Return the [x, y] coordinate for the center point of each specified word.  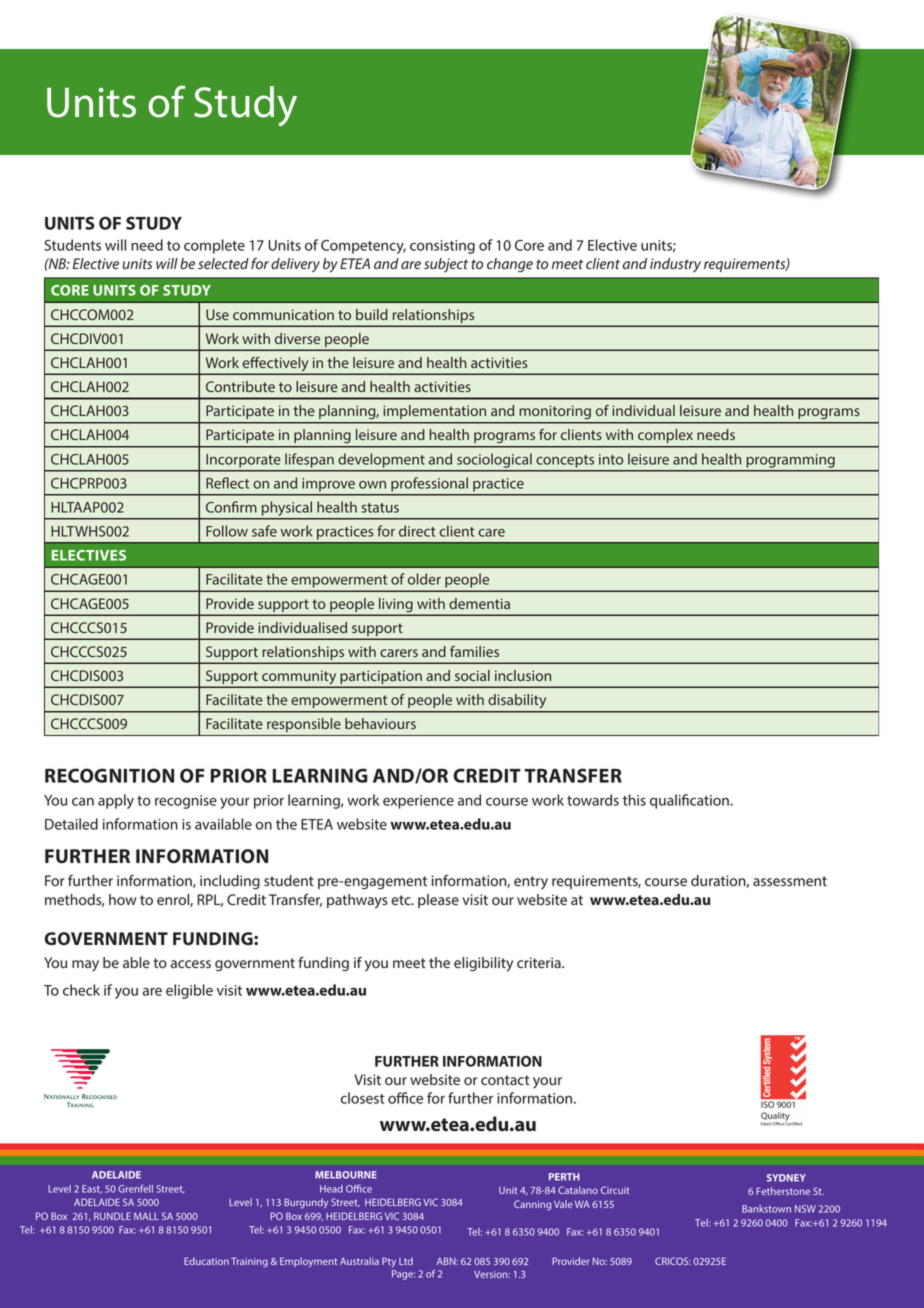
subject [446, 265]
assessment [790, 881]
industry [675, 265]
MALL [146, 1216]
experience [418, 802]
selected [223, 263]
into [611, 459]
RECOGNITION [109, 775]
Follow [227, 531]
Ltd [406, 1261]
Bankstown [766, 1209]
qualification [690, 801]
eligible [189, 991]
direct [417, 531]
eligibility [483, 964]
